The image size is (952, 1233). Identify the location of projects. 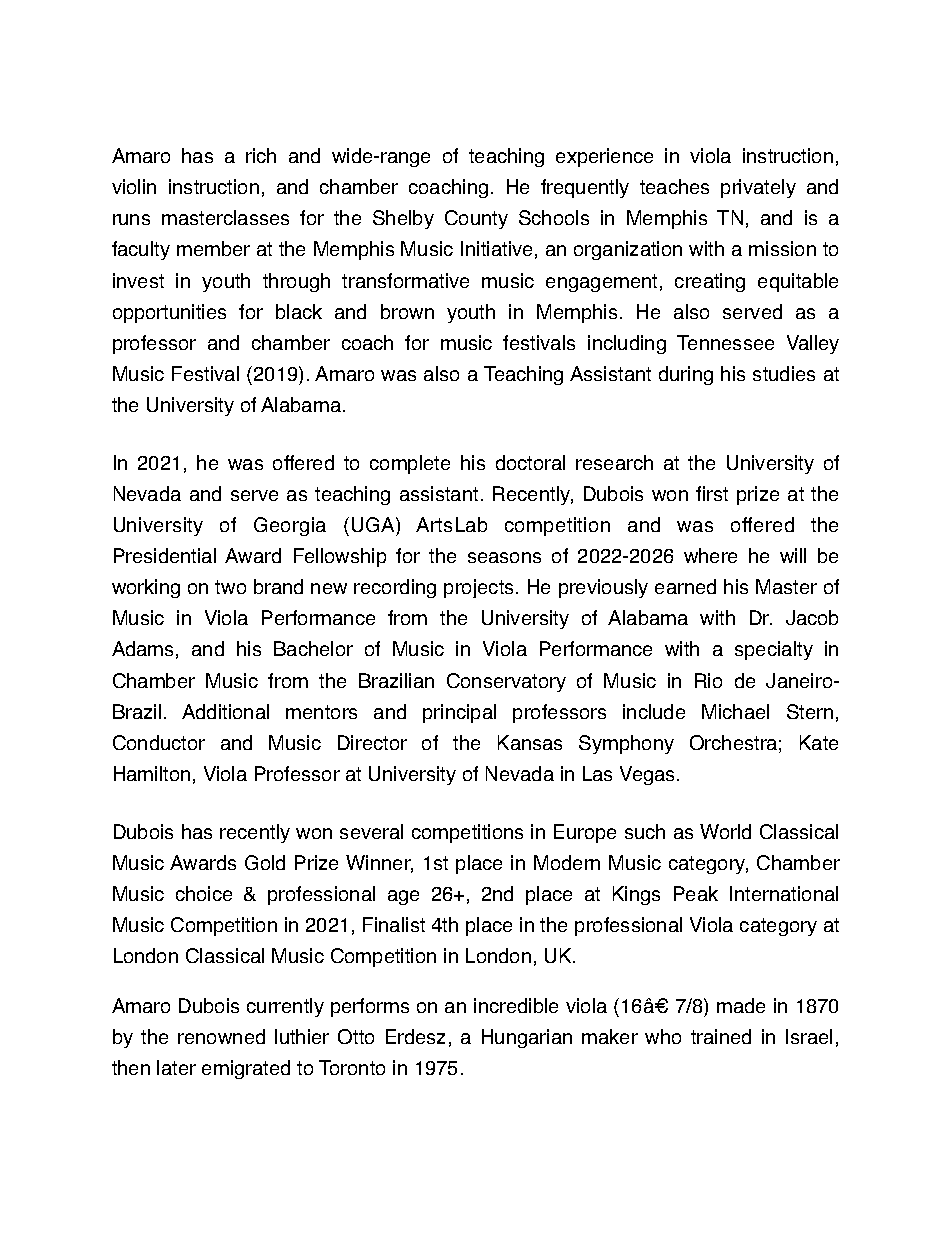
(480, 588).
